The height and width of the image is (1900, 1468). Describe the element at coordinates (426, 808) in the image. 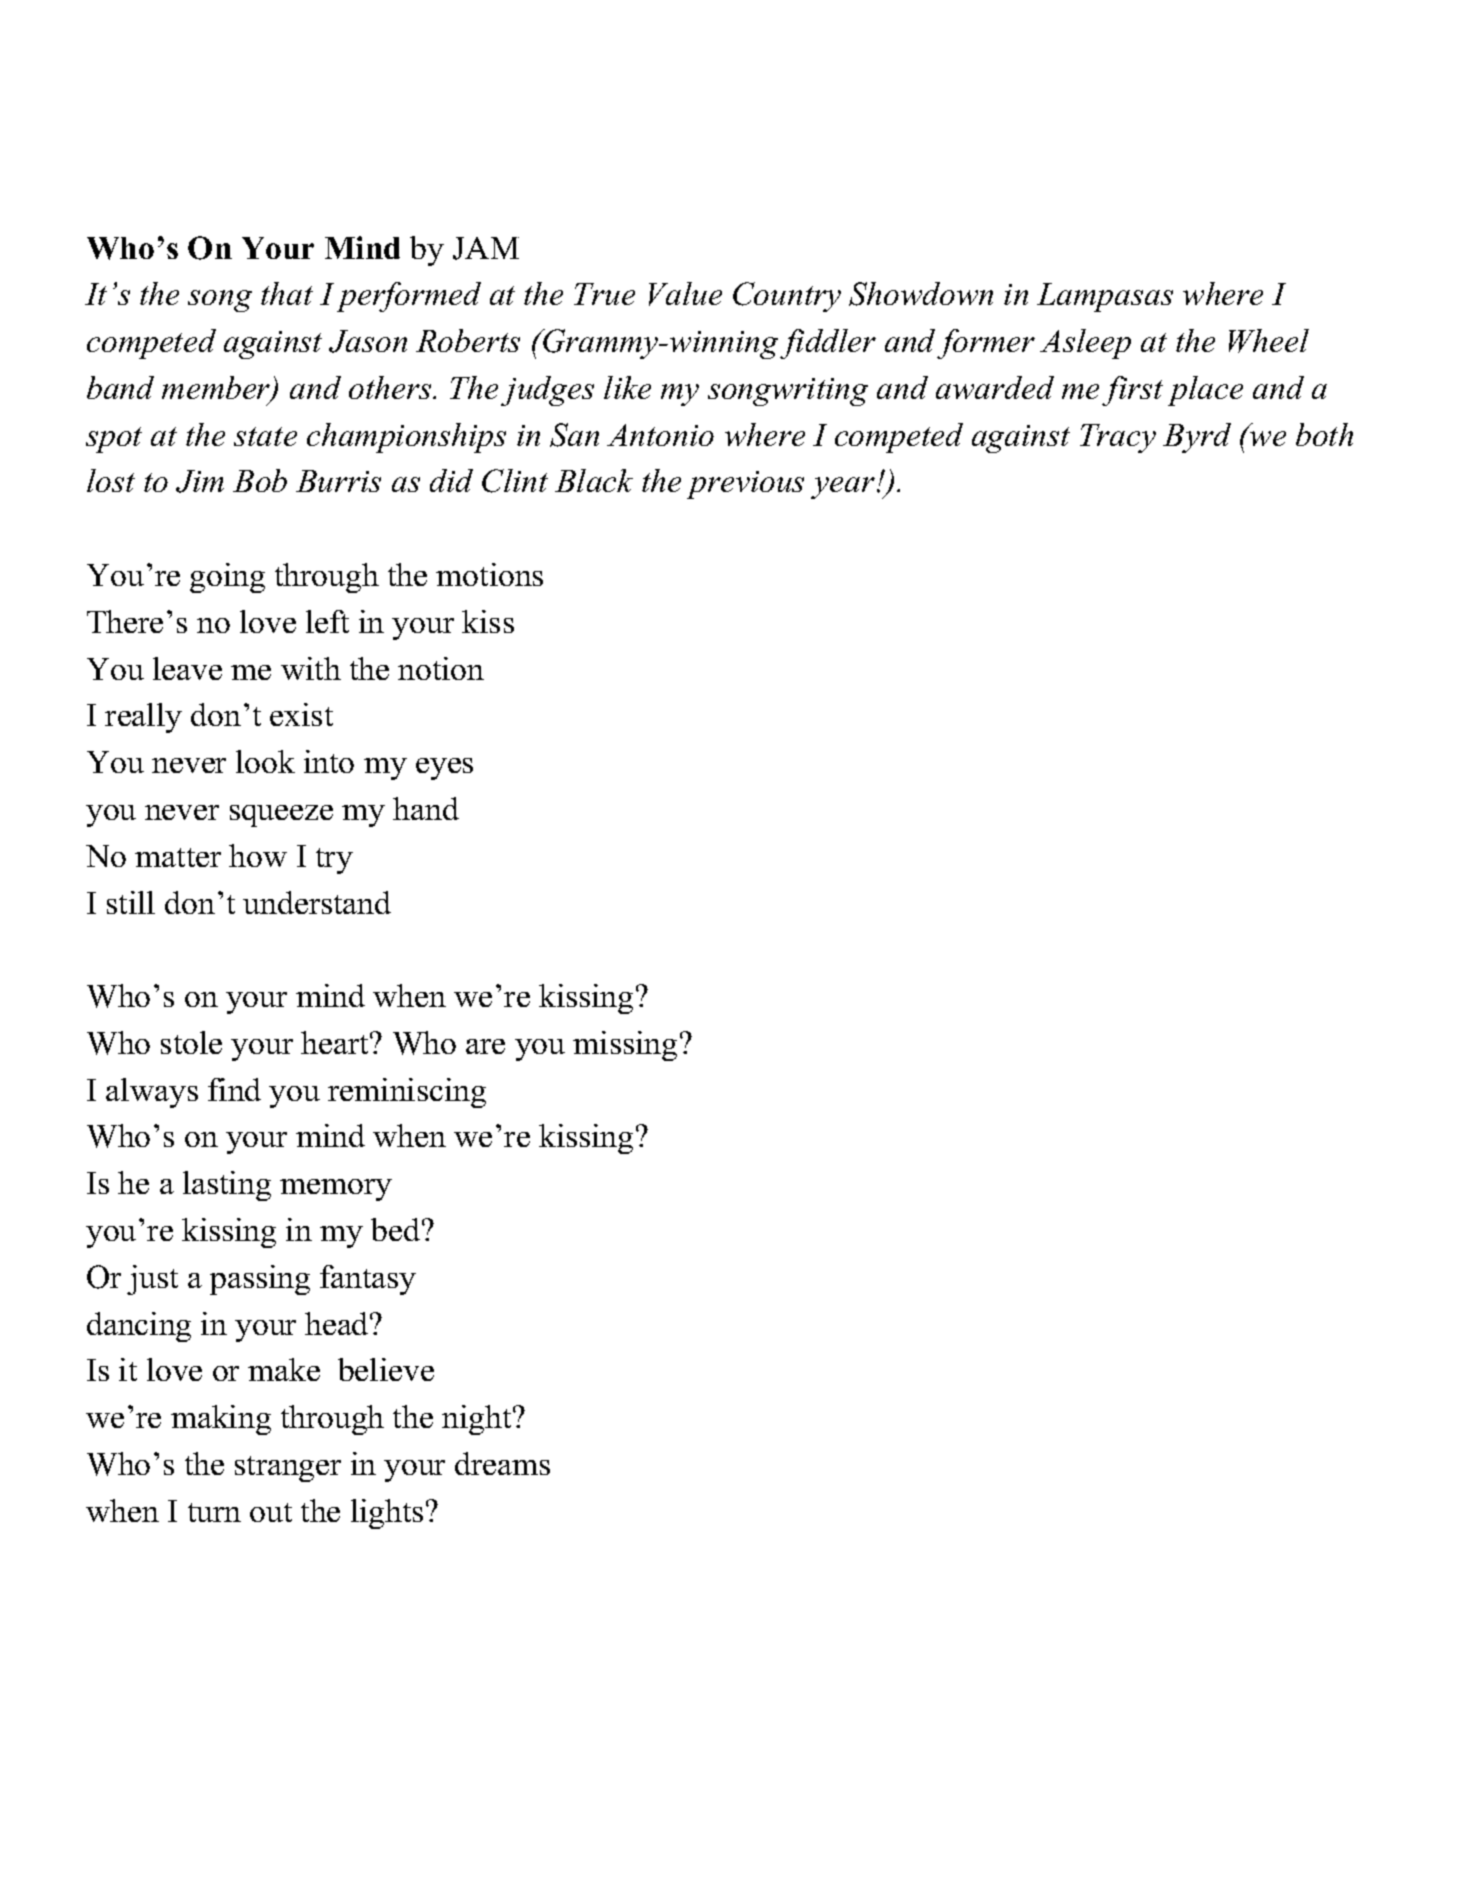

I see `hand` at that location.
